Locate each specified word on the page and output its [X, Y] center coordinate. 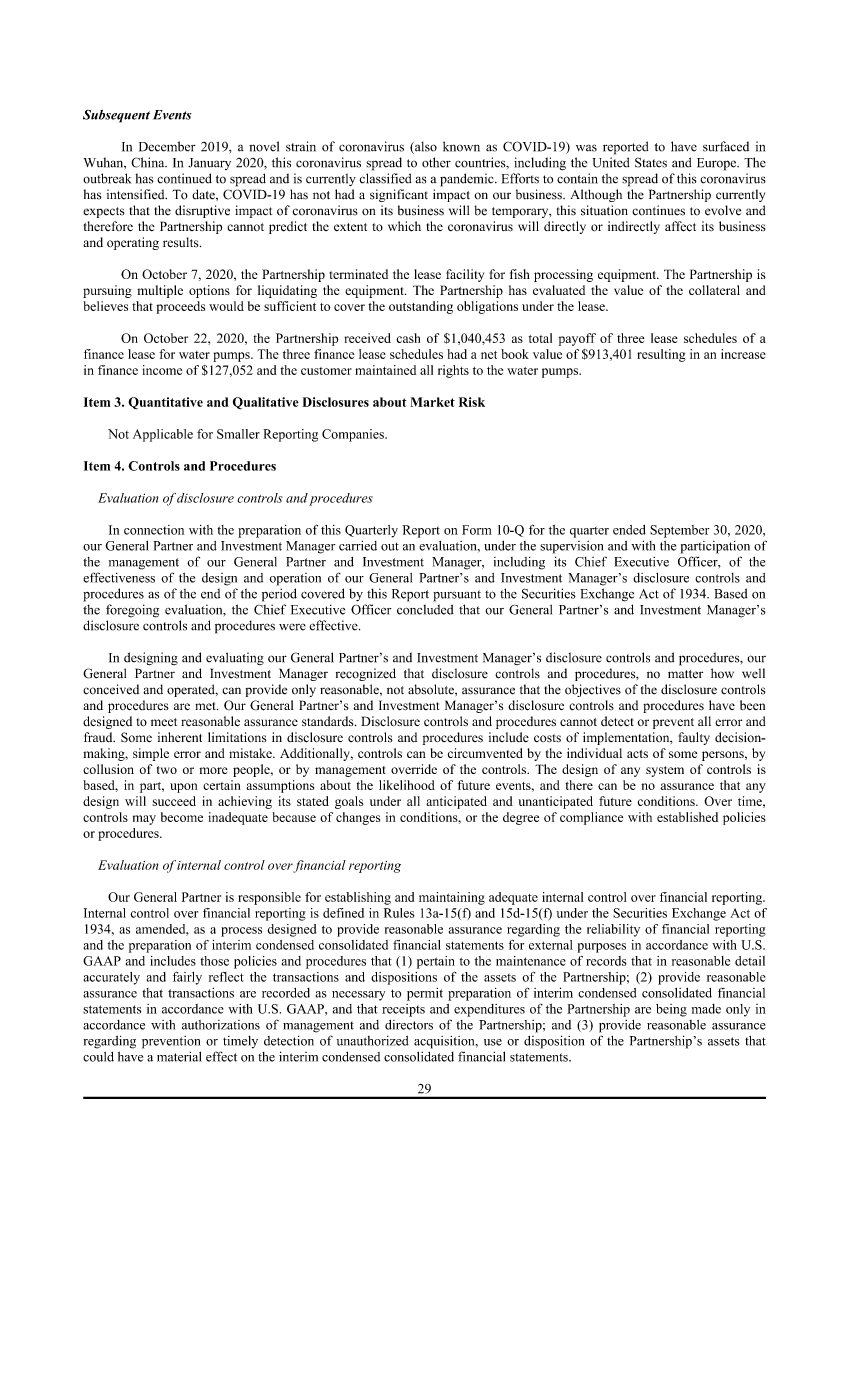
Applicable [163, 435]
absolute [432, 689]
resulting [661, 355]
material [179, 1056]
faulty [694, 738]
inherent [180, 737]
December [167, 146]
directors [409, 1024]
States [651, 162]
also [425, 147]
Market [432, 402]
